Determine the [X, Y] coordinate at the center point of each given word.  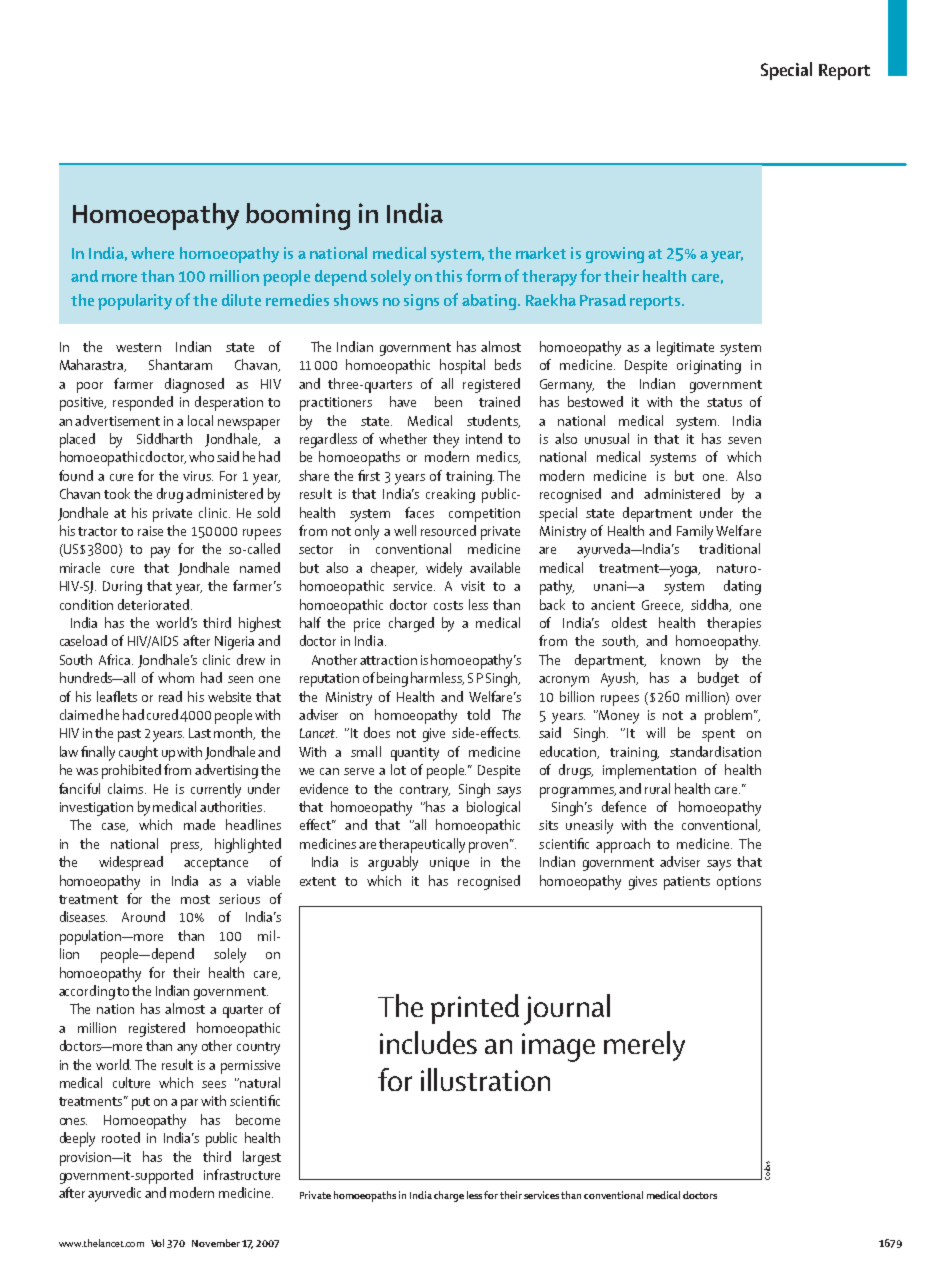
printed [475, 1009]
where [152, 253]
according [87, 992]
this [448, 276]
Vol [157, 1243]
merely [644, 1046]
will [655, 732]
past [129, 735]
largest [262, 1158]
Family [695, 532]
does [377, 732]
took [117, 493]
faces [419, 512]
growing [615, 255]
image [558, 1047]
